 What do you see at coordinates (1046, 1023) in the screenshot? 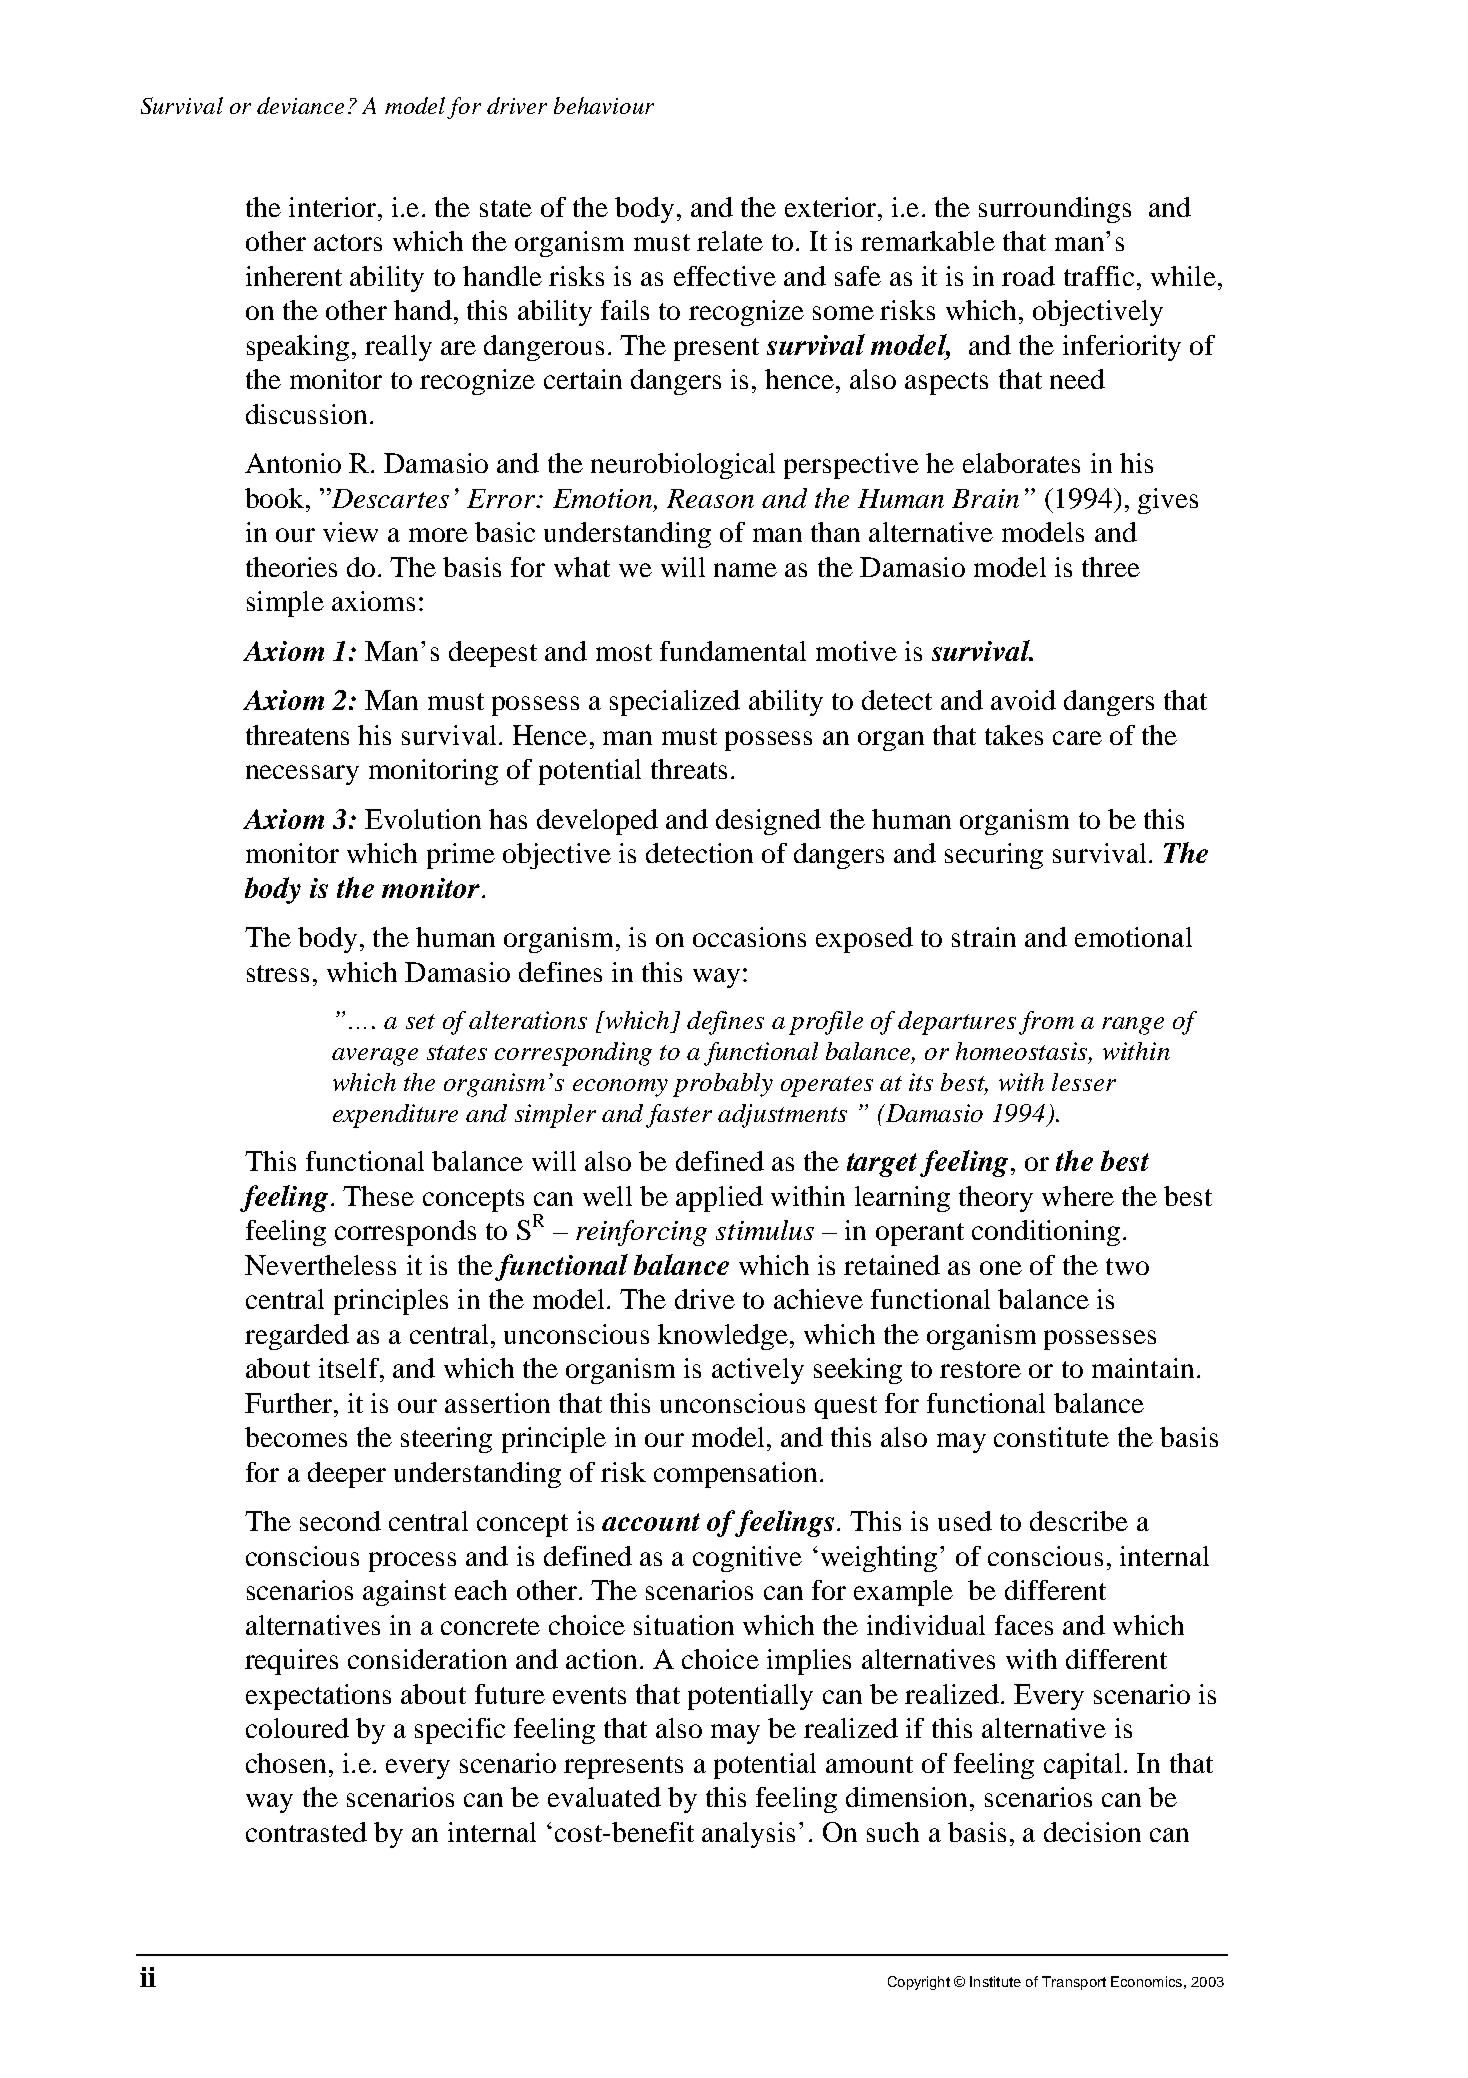
I see `from` at bounding box center [1046, 1023].
